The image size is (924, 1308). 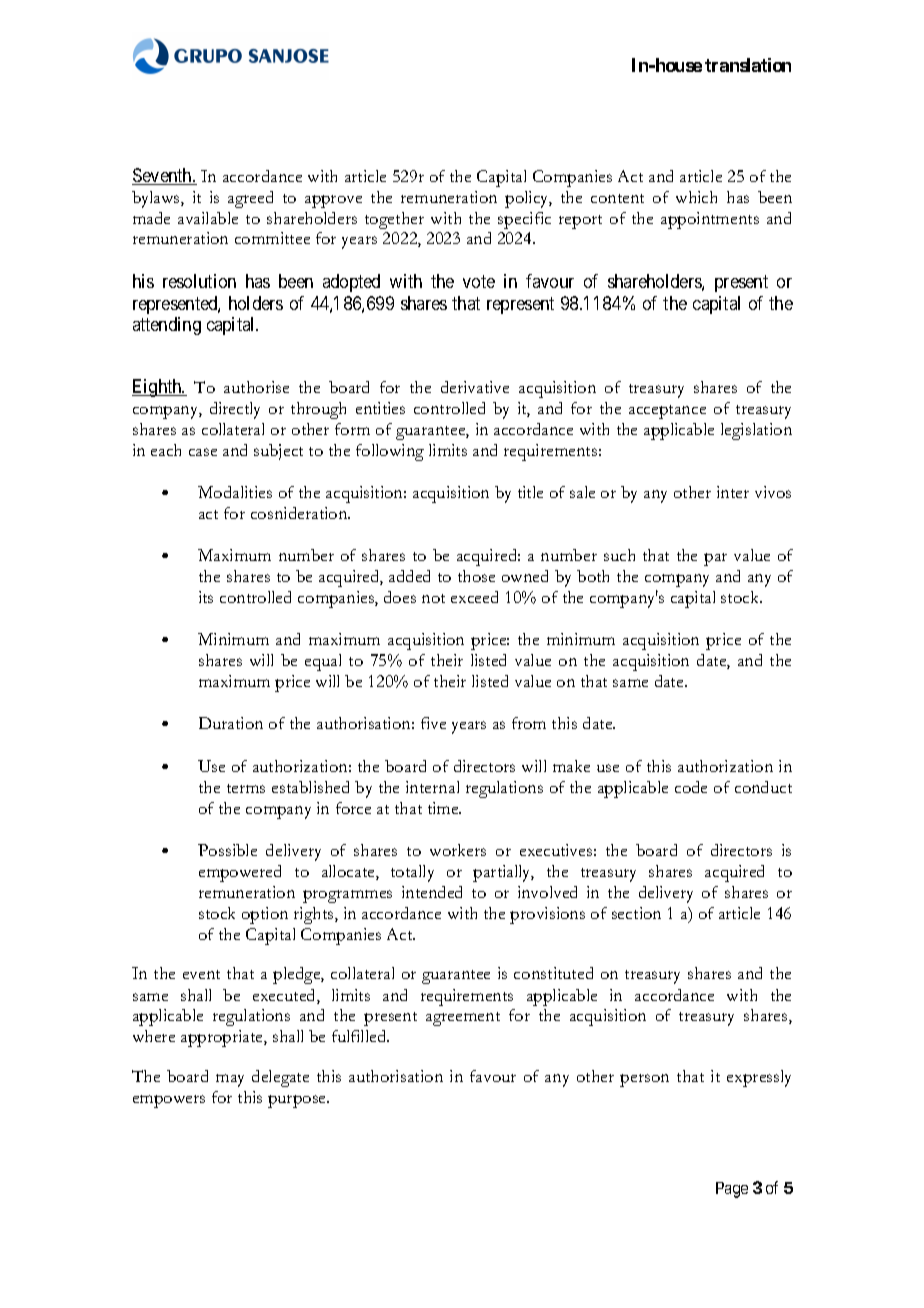 I want to click on agreed, so click(x=250, y=199).
